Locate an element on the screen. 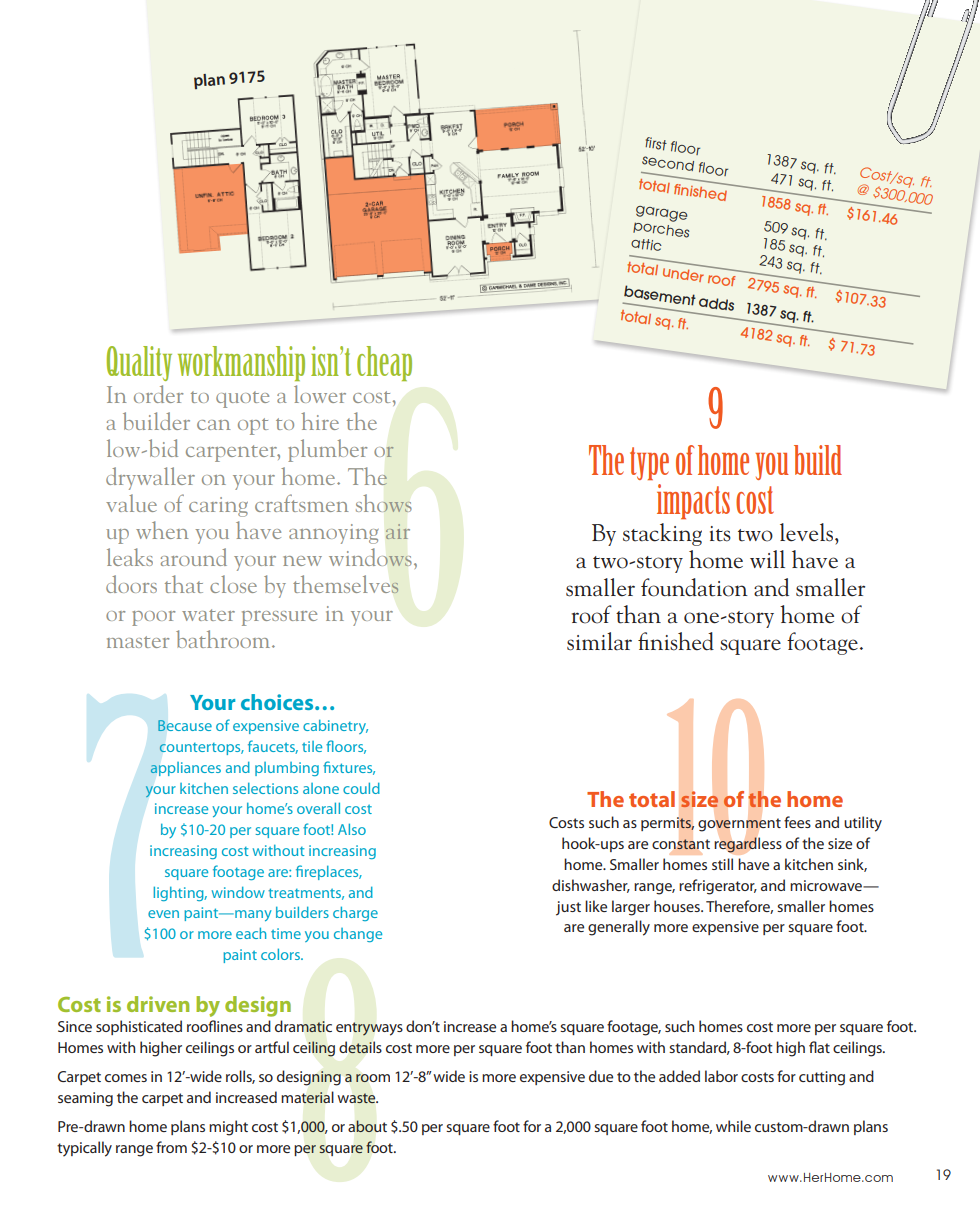 The image size is (980, 1211). when is located at coordinates (162, 530).
